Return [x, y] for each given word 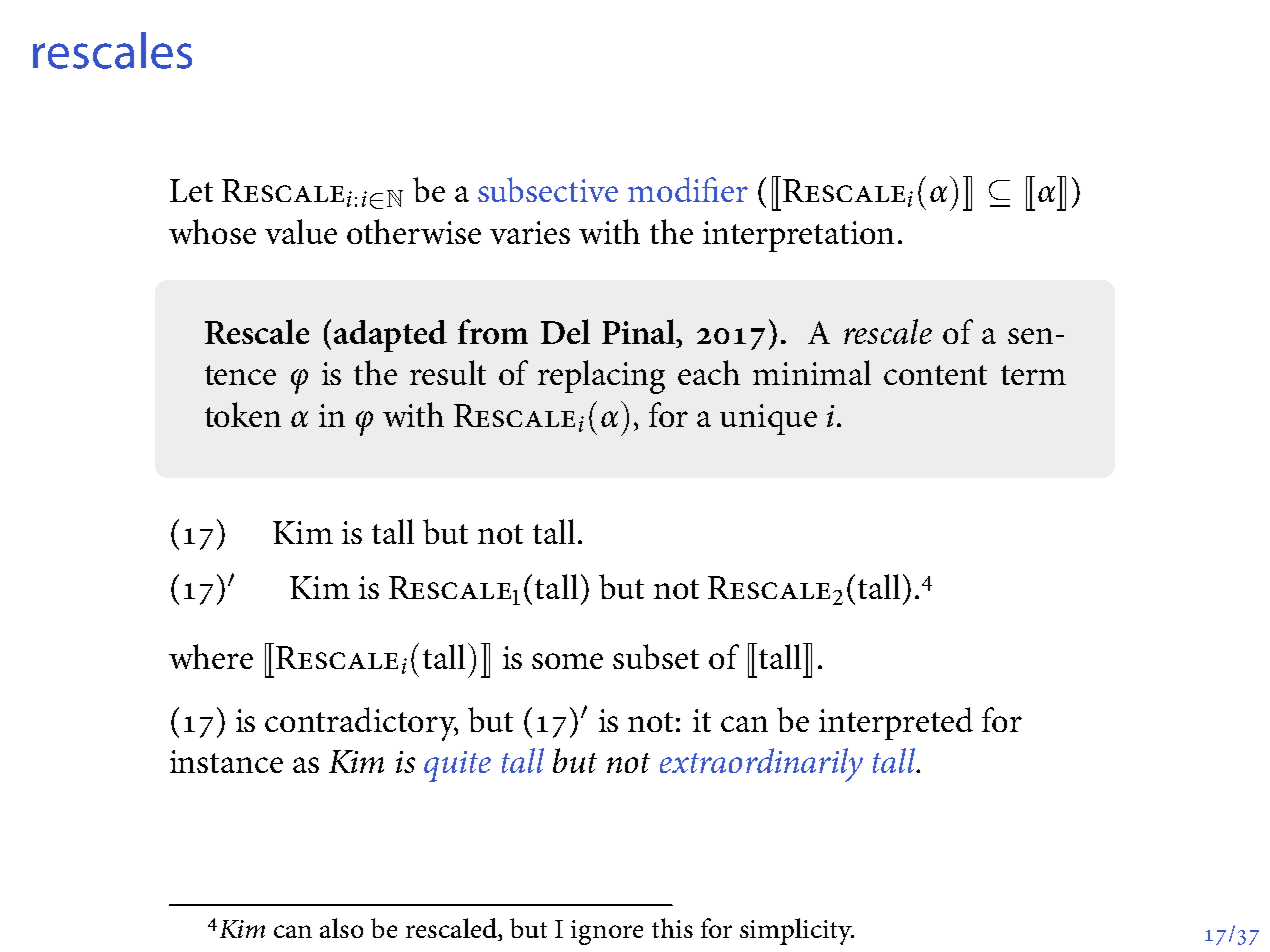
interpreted [896, 723]
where [211, 656]
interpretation [798, 236]
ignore [607, 932]
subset [656, 656]
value [301, 231]
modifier [688, 189]
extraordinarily [761, 765]
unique [768, 419]
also [341, 928]
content [935, 375]
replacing [601, 377]
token [243, 414]
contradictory [361, 724]
